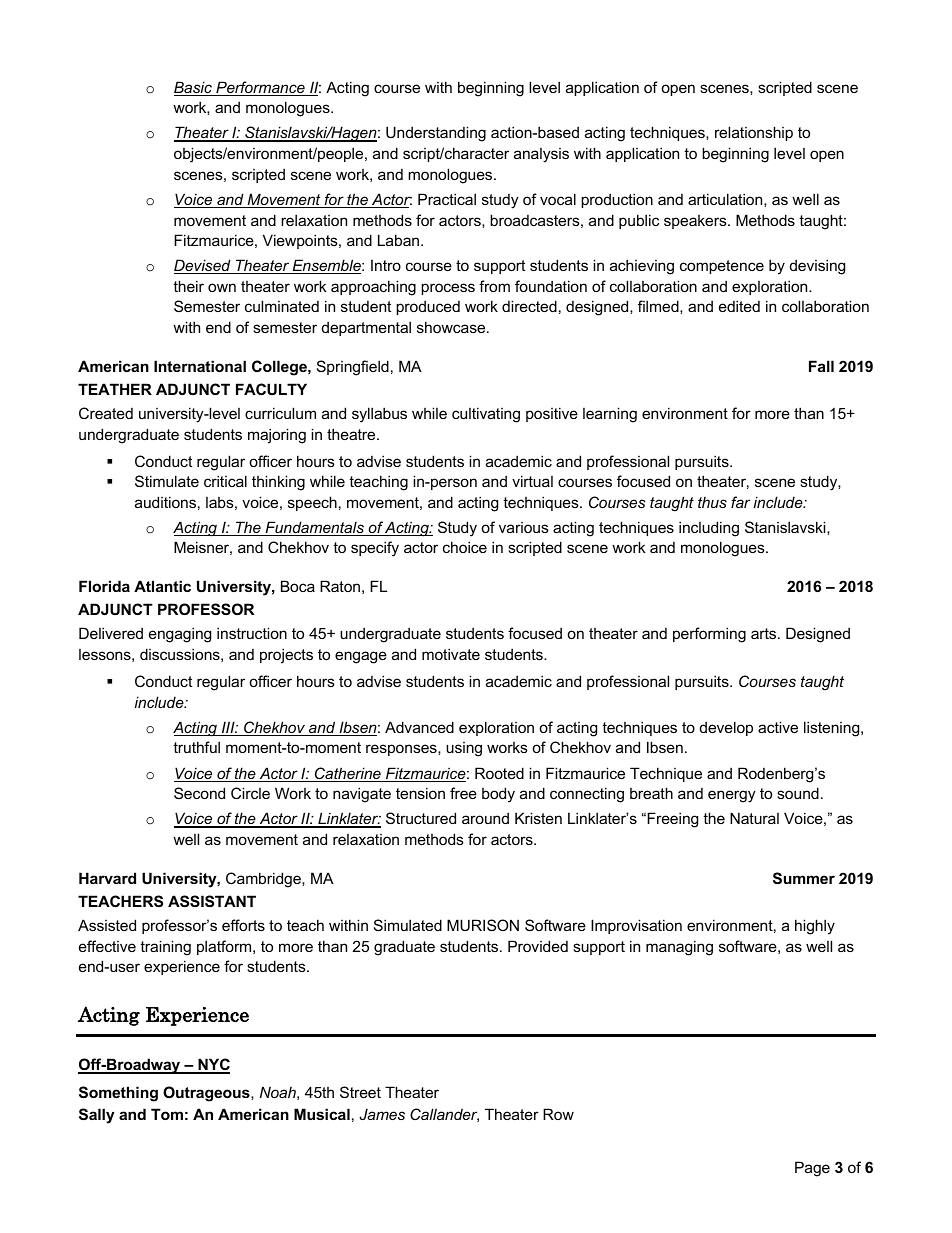 The width and height of the image is (952, 1233). I want to click on relationship, so click(754, 133).
